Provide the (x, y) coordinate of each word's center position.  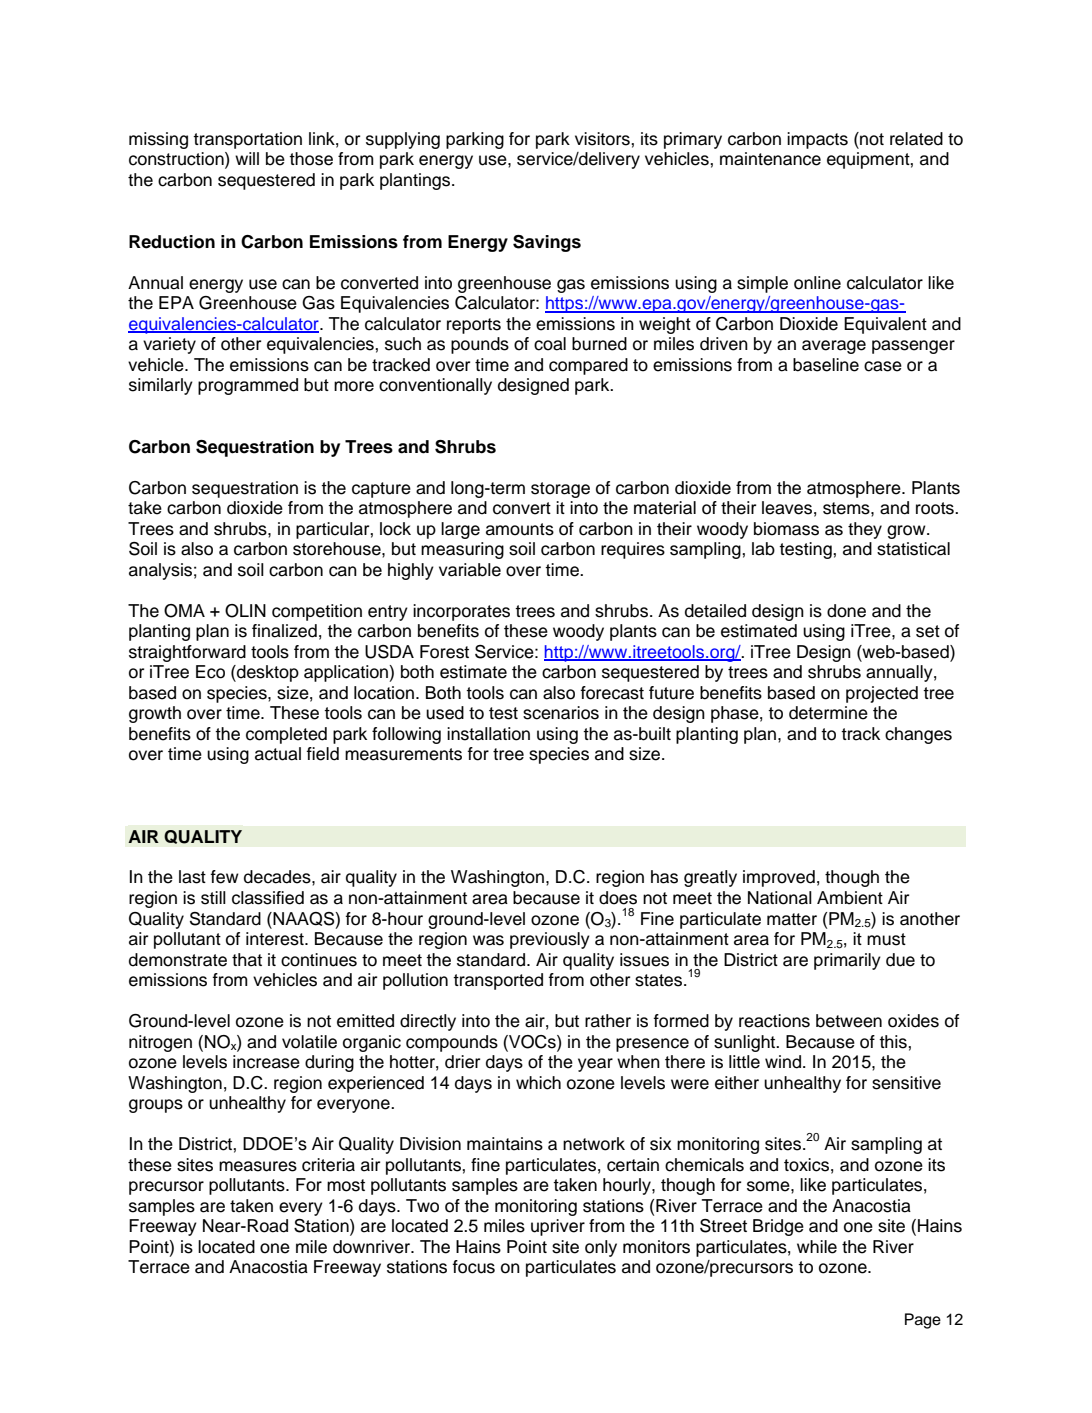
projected (882, 694)
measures (258, 1166)
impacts (817, 140)
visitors (603, 139)
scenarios (561, 713)
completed (286, 735)
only (601, 1248)
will (247, 158)
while (817, 1247)
